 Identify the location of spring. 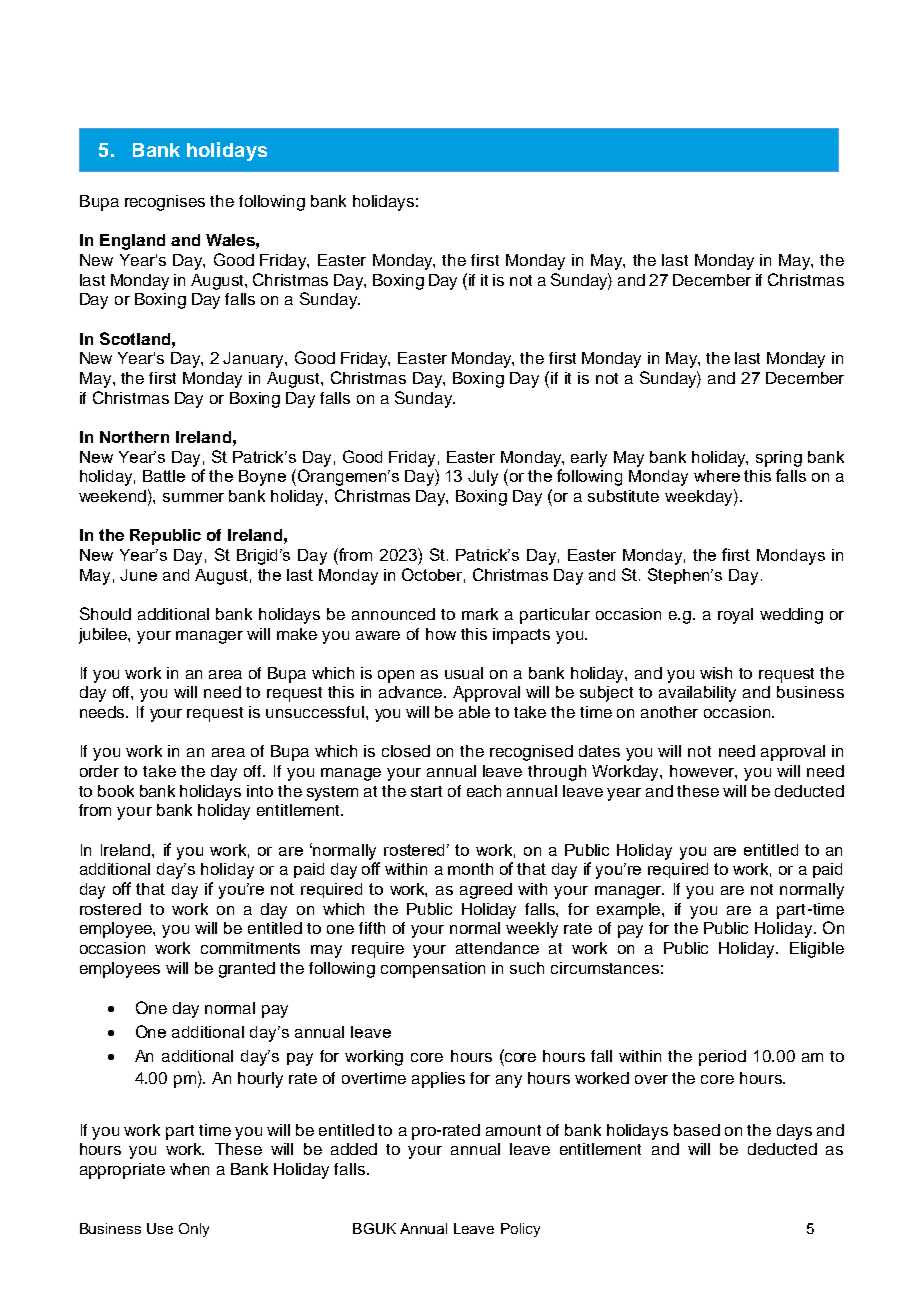
(779, 459).
